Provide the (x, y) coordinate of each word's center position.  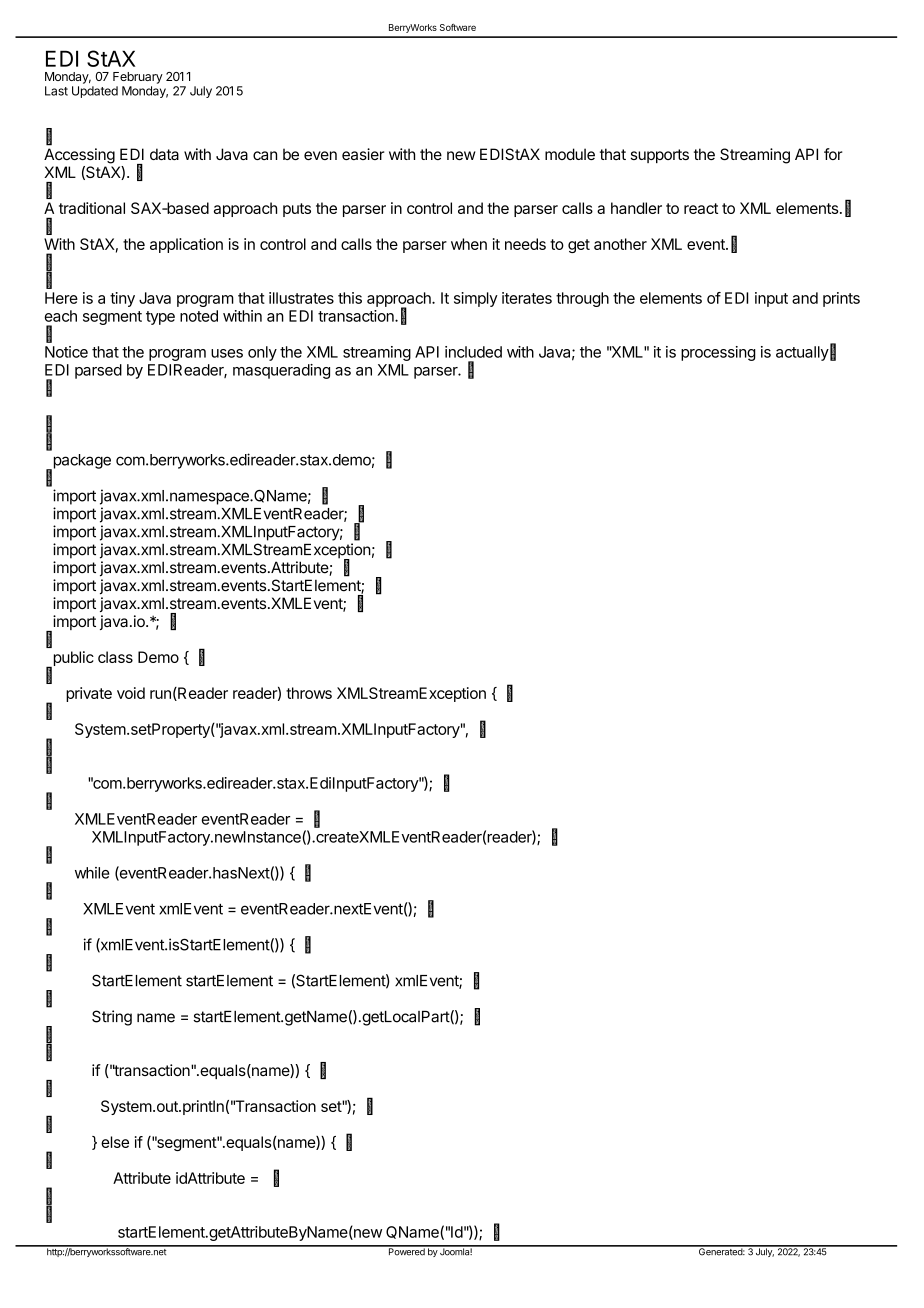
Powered (406, 1251)
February (138, 78)
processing (718, 353)
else (115, 1142)
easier (363, 154)
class (115, 657)
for (833, 154)
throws (309, 693)
